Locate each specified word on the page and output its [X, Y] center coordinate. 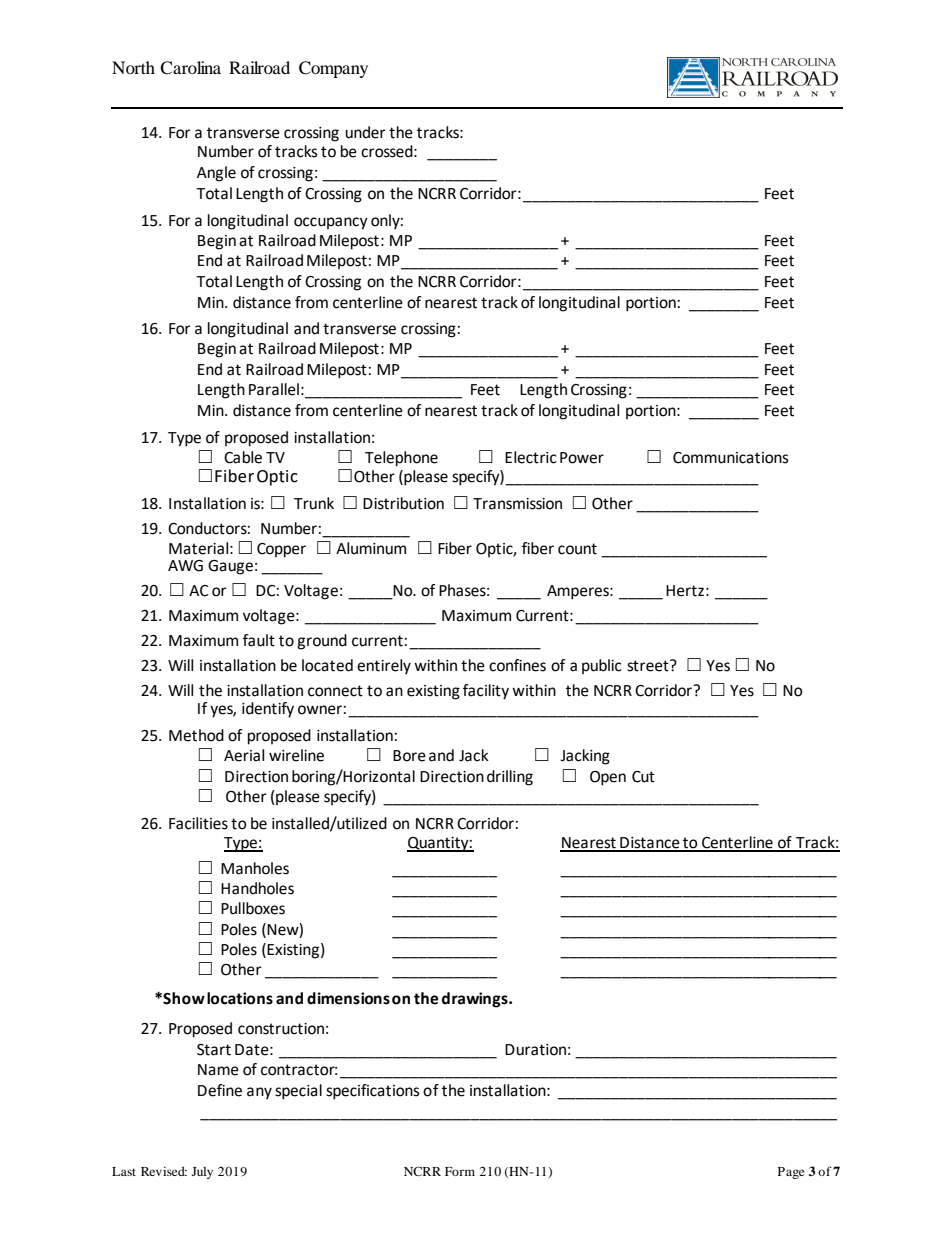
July [202, 1173]
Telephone [401, 459]
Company [333, 69]
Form [460, 1171]
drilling [510, 778]
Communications [731, 458]
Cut [643, 777]
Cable [243, 457]
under [365, 132]
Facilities [198, 823]
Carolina [190, 68]
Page [791, 1173]
